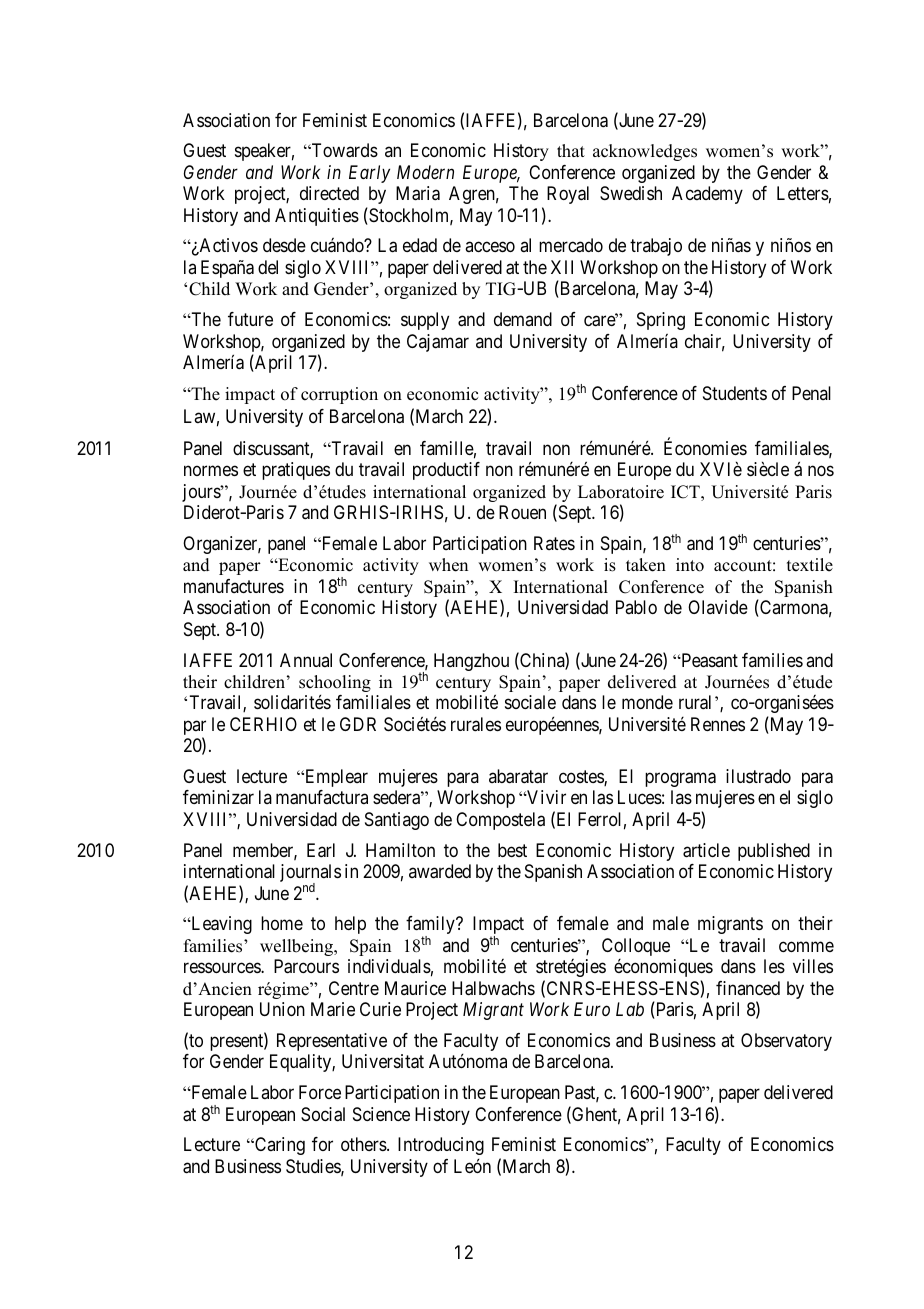 The height and width of the screenshot is (1309, 924). Describe the element at coordinates (329, 193) in the screenshot. I see `directed` at that location.
